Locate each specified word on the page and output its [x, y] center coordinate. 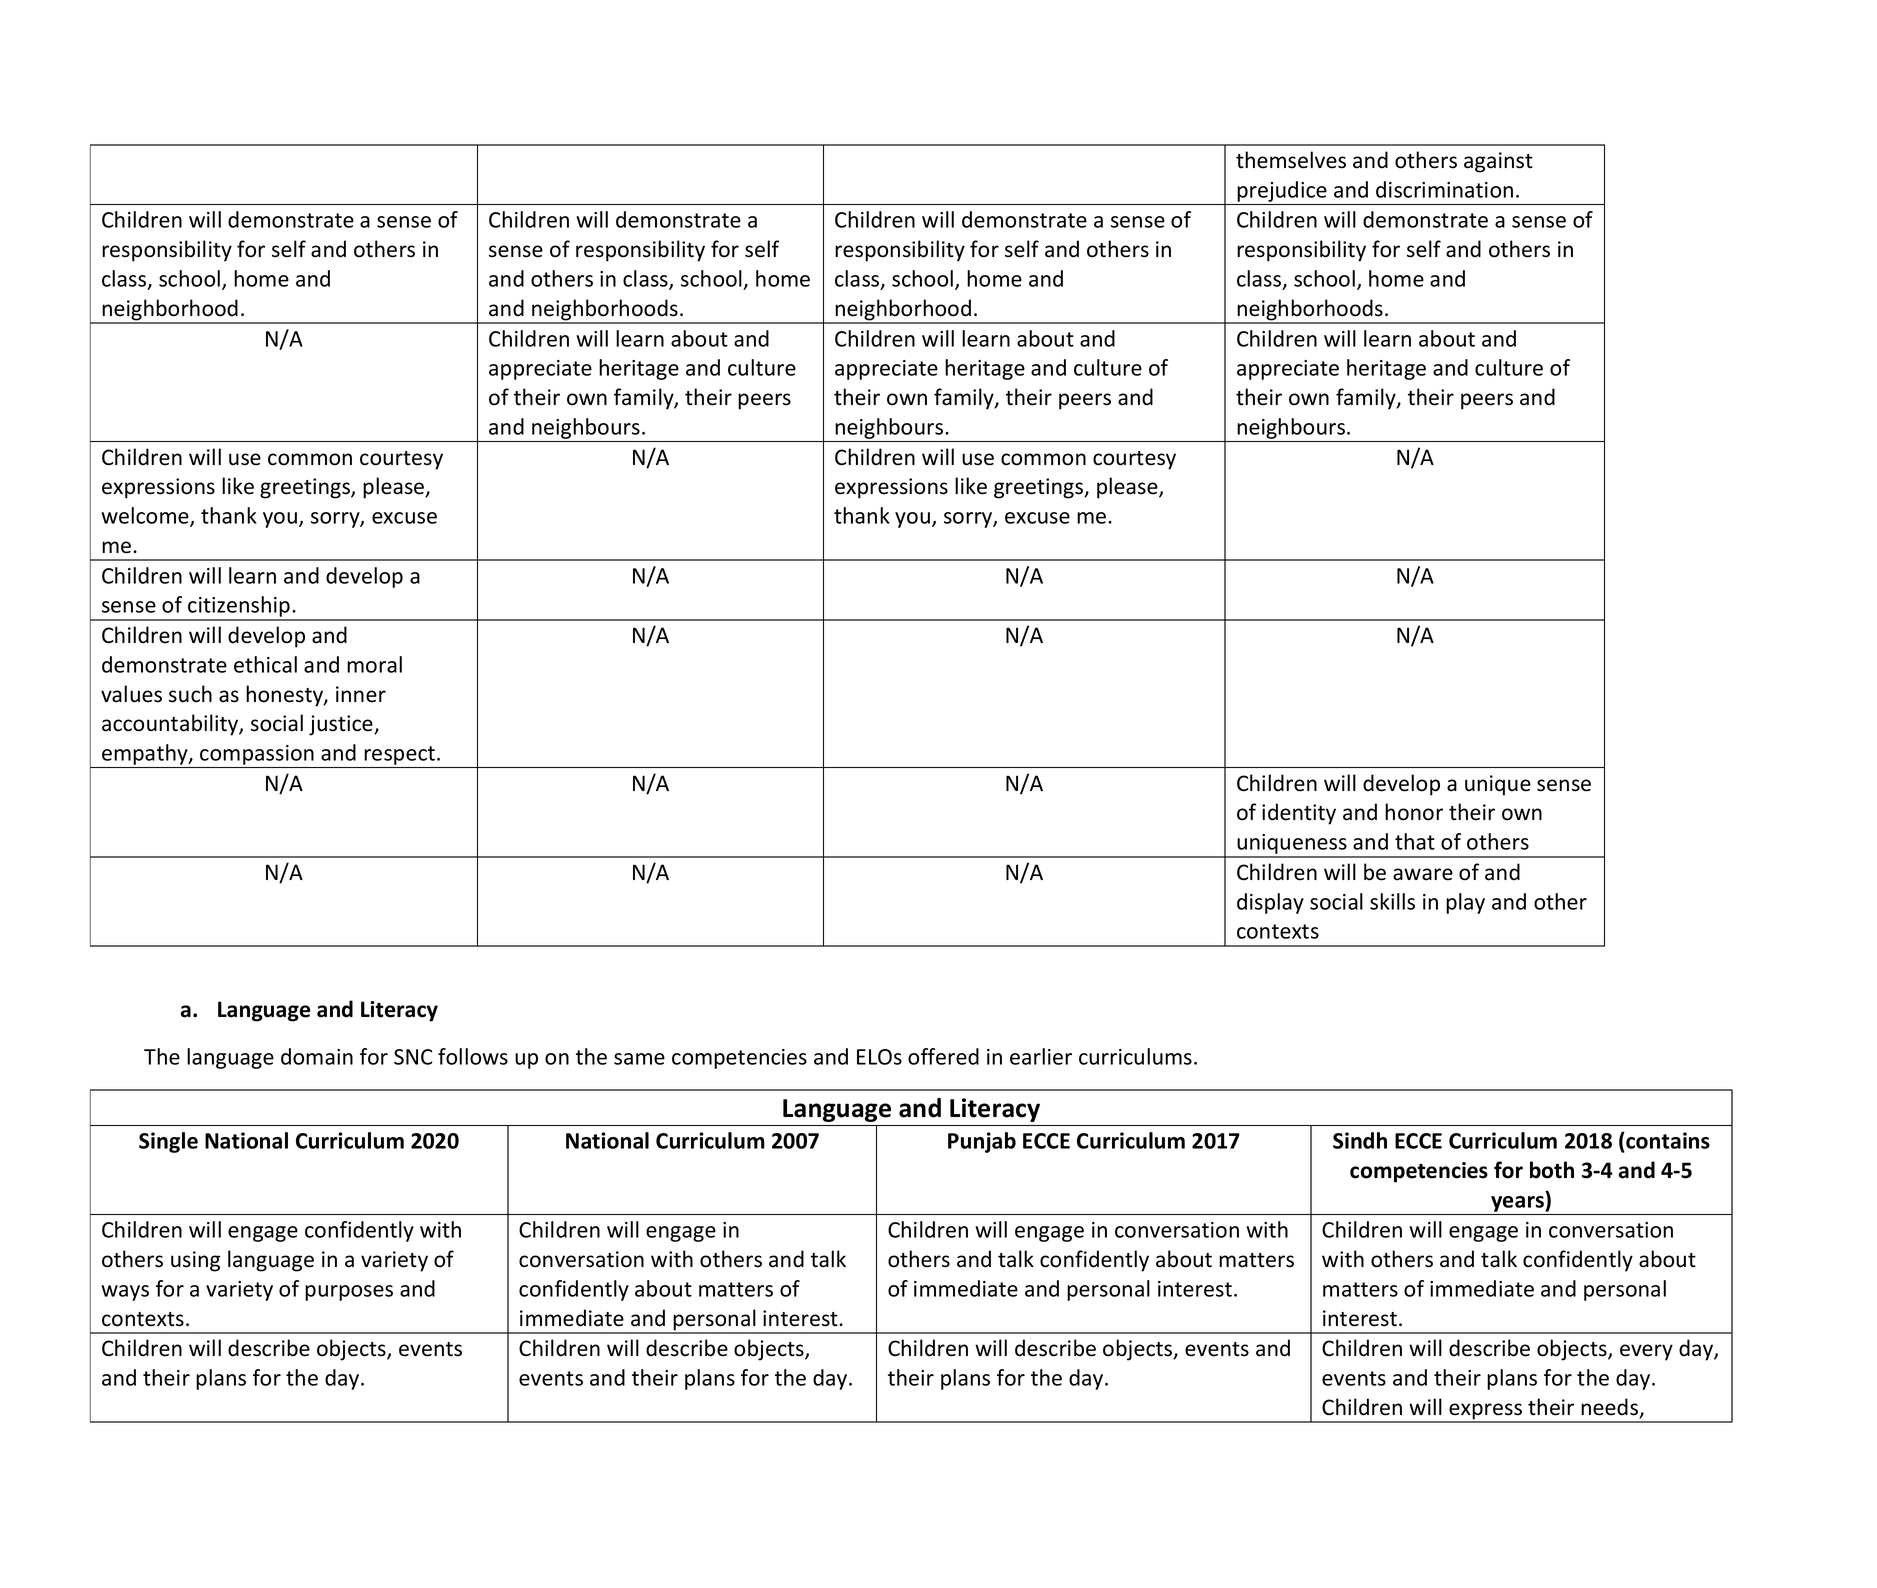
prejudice [1282, 191]
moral [374, 664]
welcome [146, 516]
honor [1414, 812]
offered [943, 1056]
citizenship [239, 608]
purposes [349, 1293]
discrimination [1444, 189]
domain [317, 1056]
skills [1392, 901]
